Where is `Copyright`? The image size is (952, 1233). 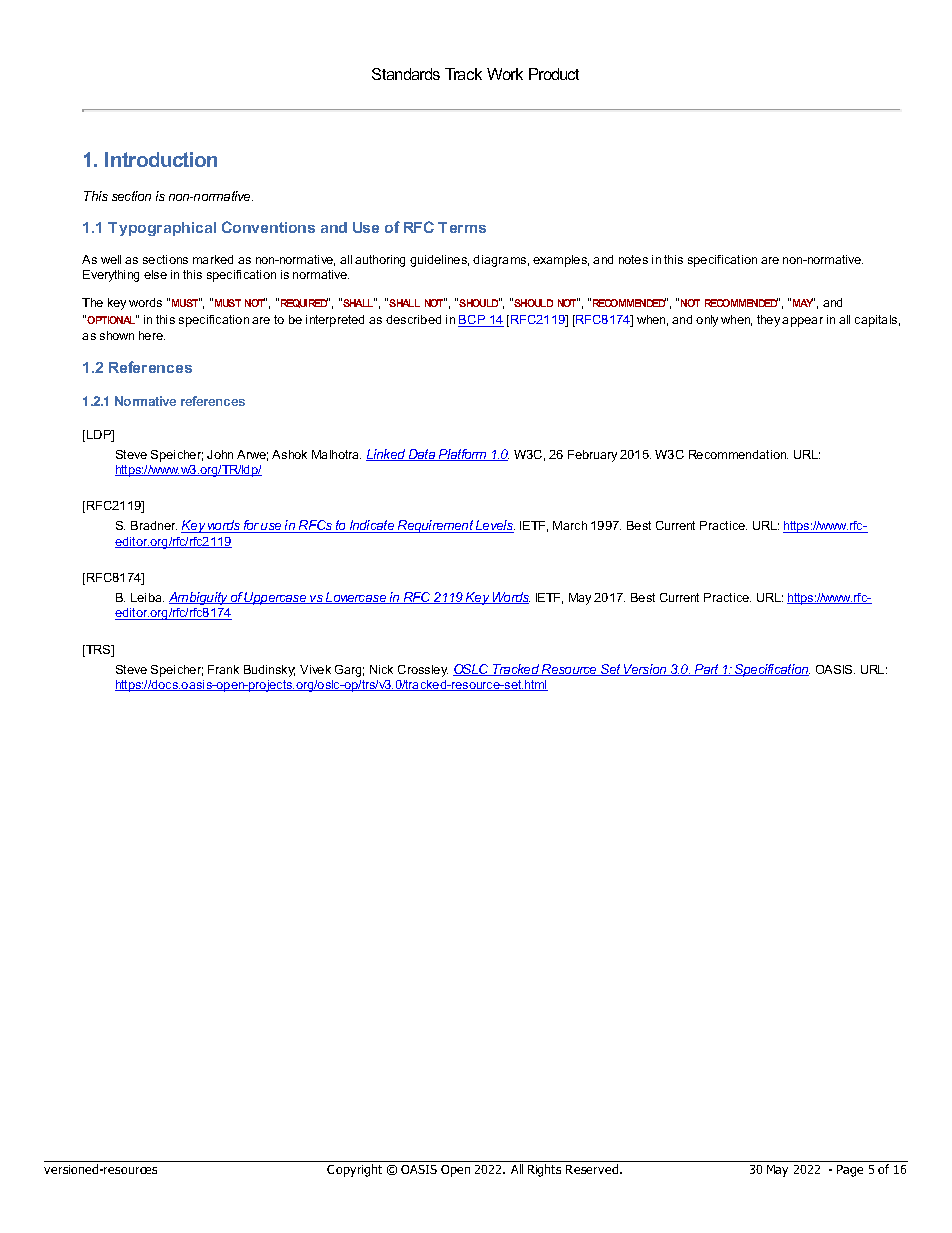
Copyright is located at coordinates (354, 1170).
